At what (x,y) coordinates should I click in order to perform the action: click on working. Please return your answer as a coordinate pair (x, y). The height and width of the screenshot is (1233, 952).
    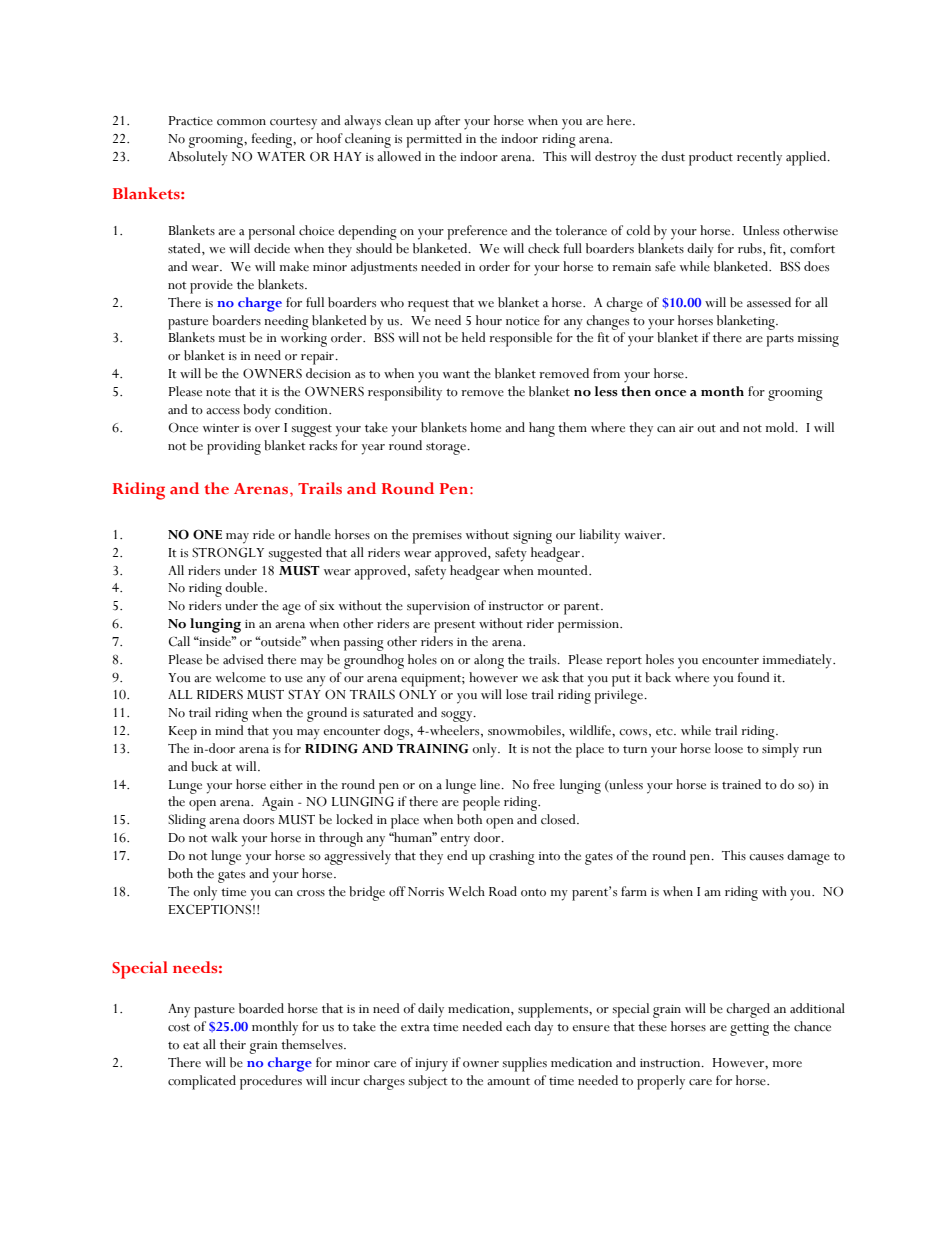
    Looking at the image, I should click on (304, 339).
